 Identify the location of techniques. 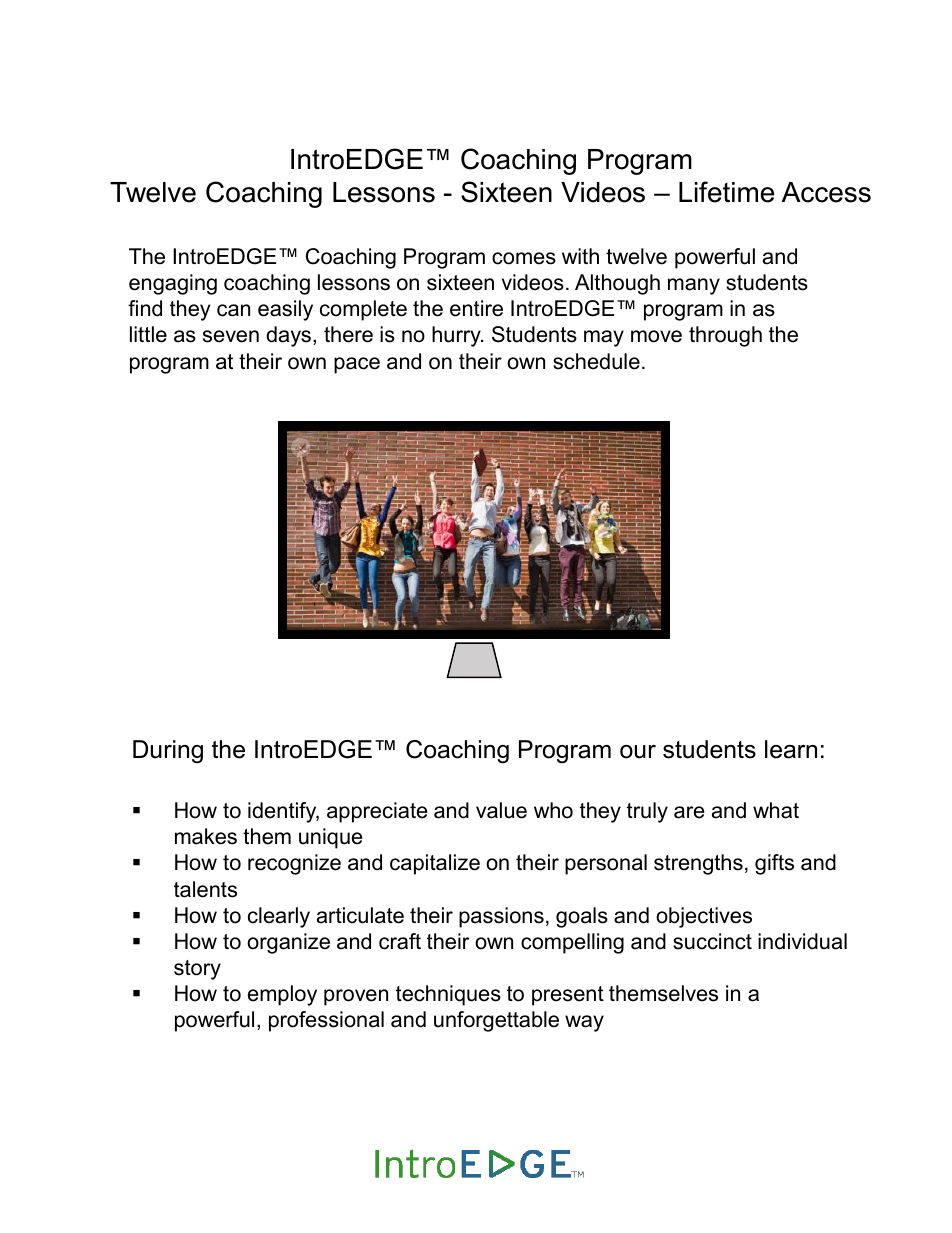
(448, 995).
